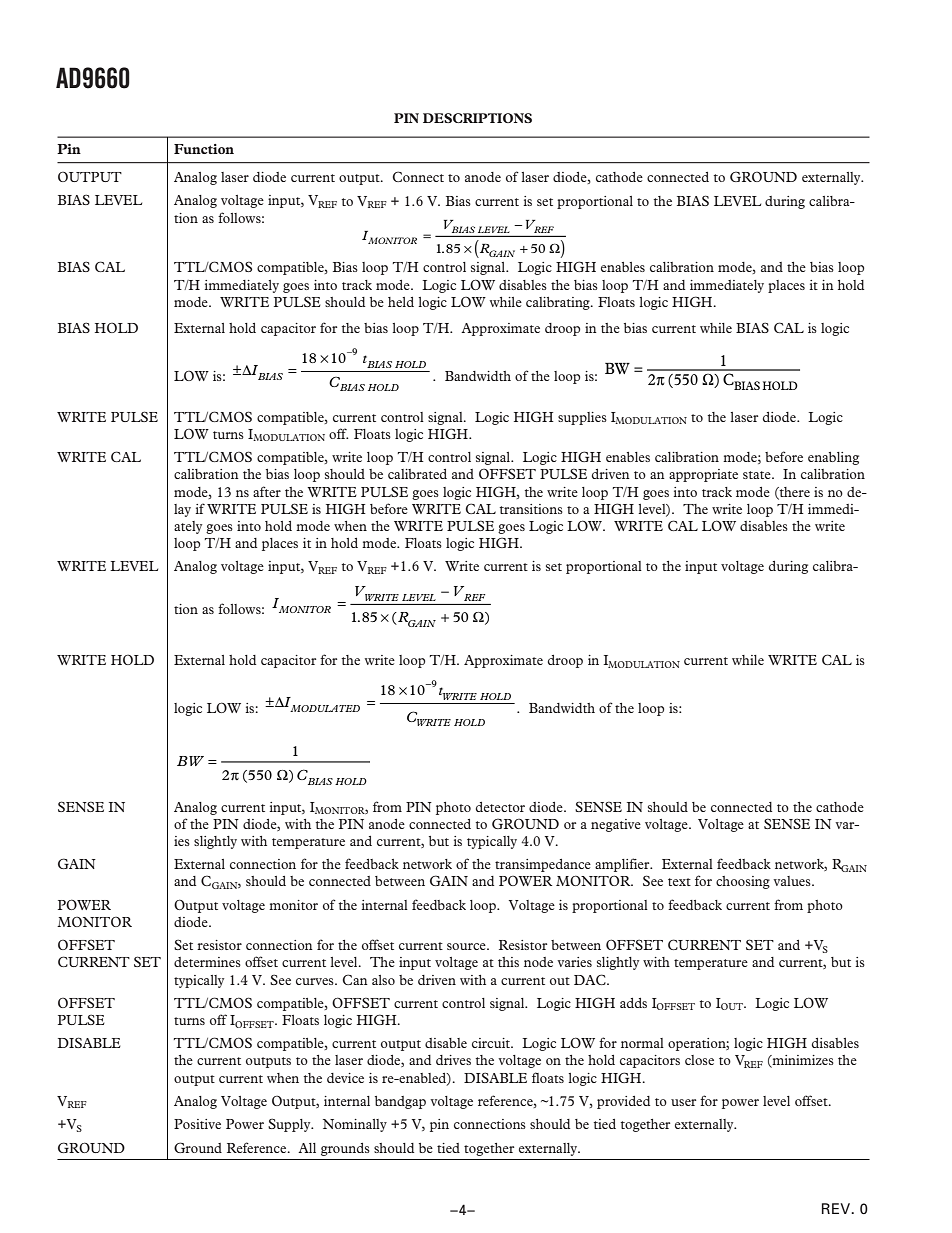 This screenshot has height=1233, width=952. What do you see at coordinates (290, 1125) in the screenshot?
I see `Supply` at bounding box center [290, 1125].
